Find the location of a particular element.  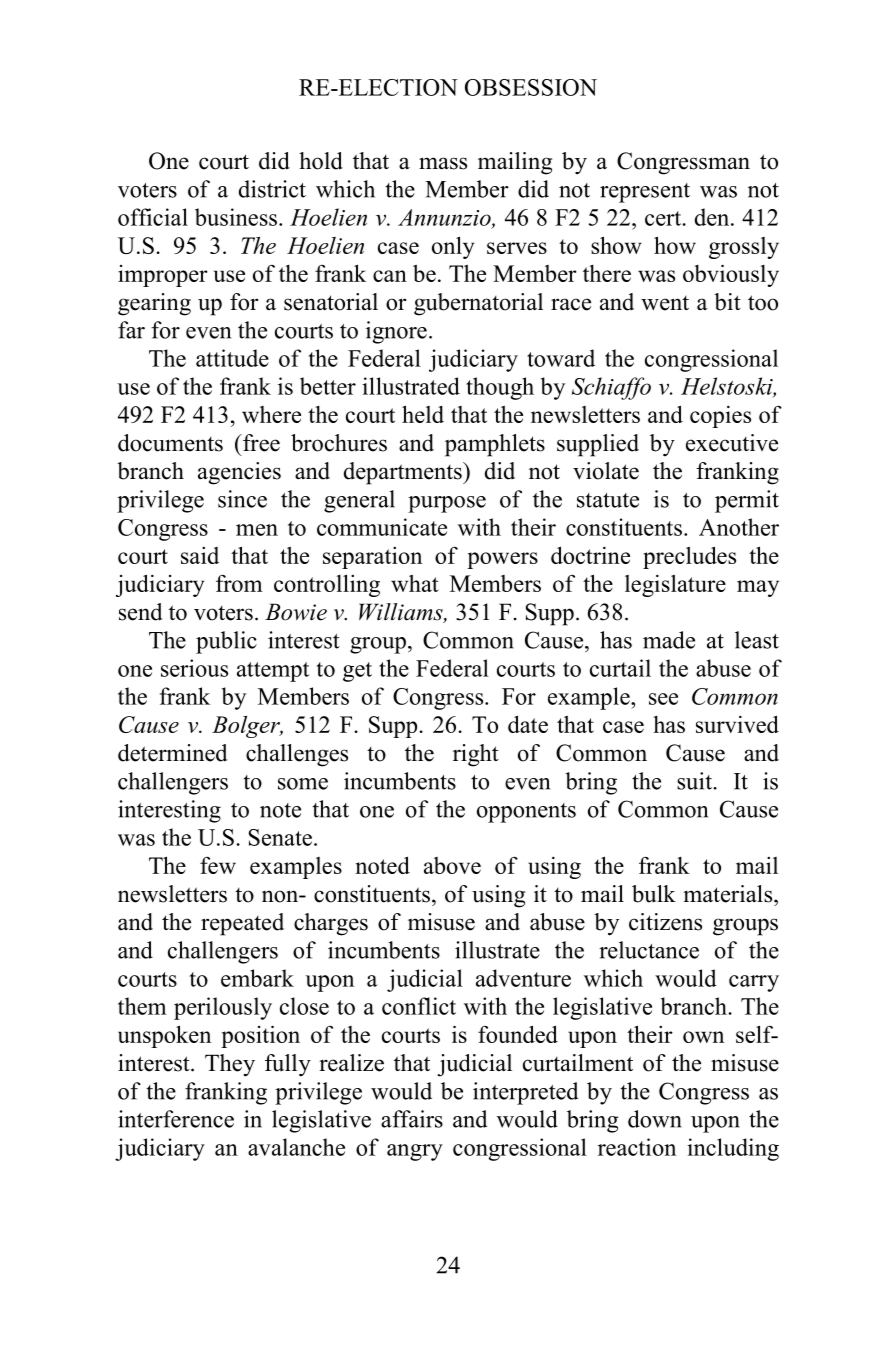

affairs is located at coordinates (412, 1119).
